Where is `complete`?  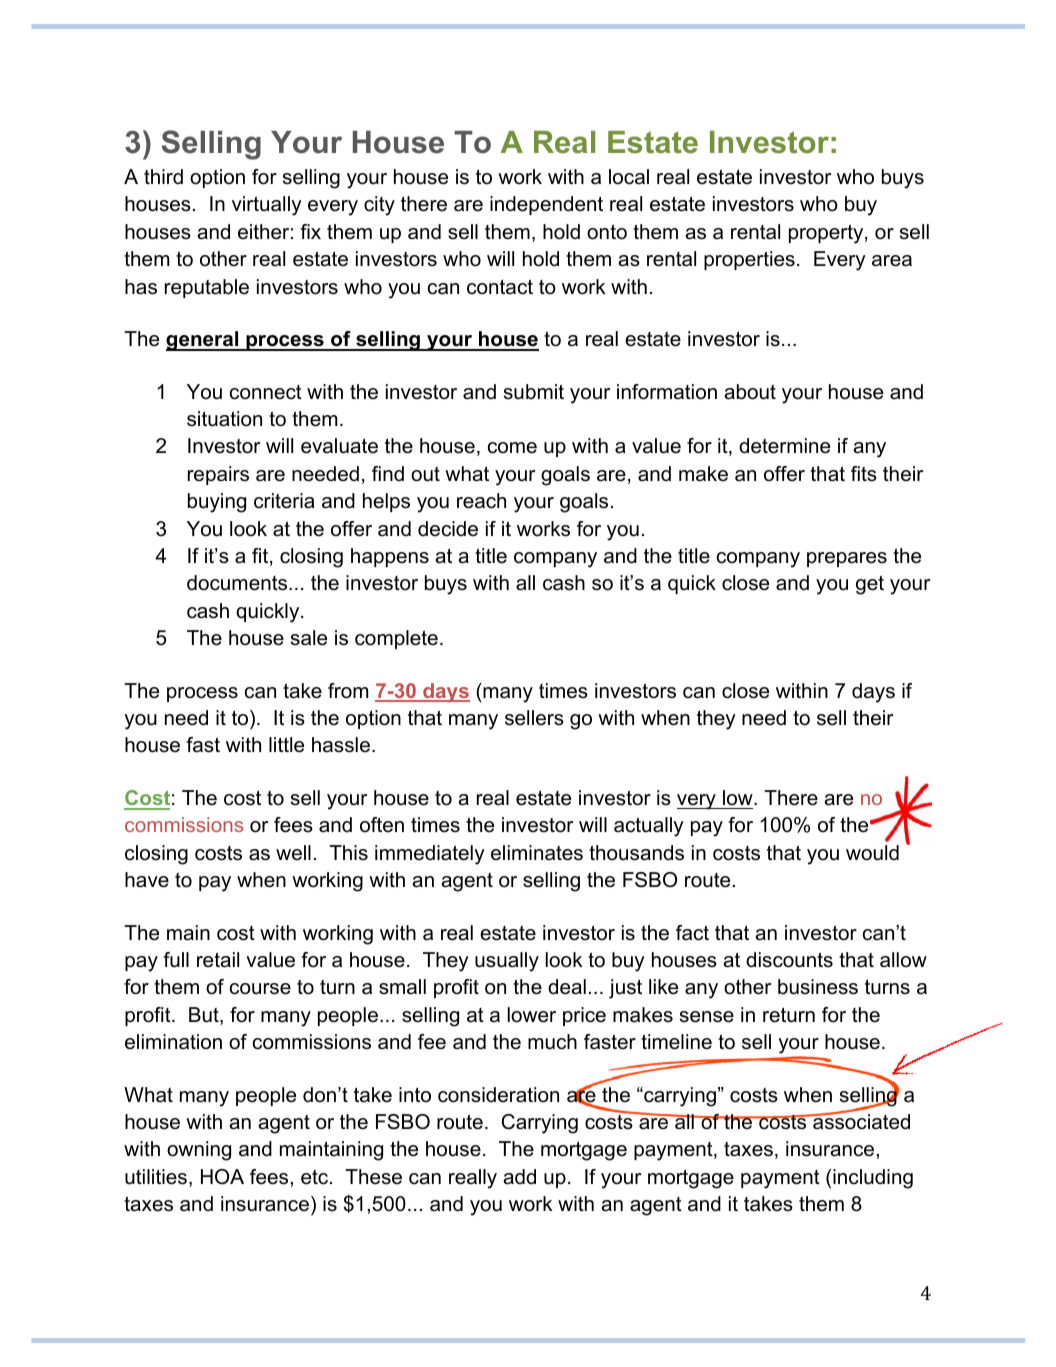
complete is located at coordinates (396, 639).
